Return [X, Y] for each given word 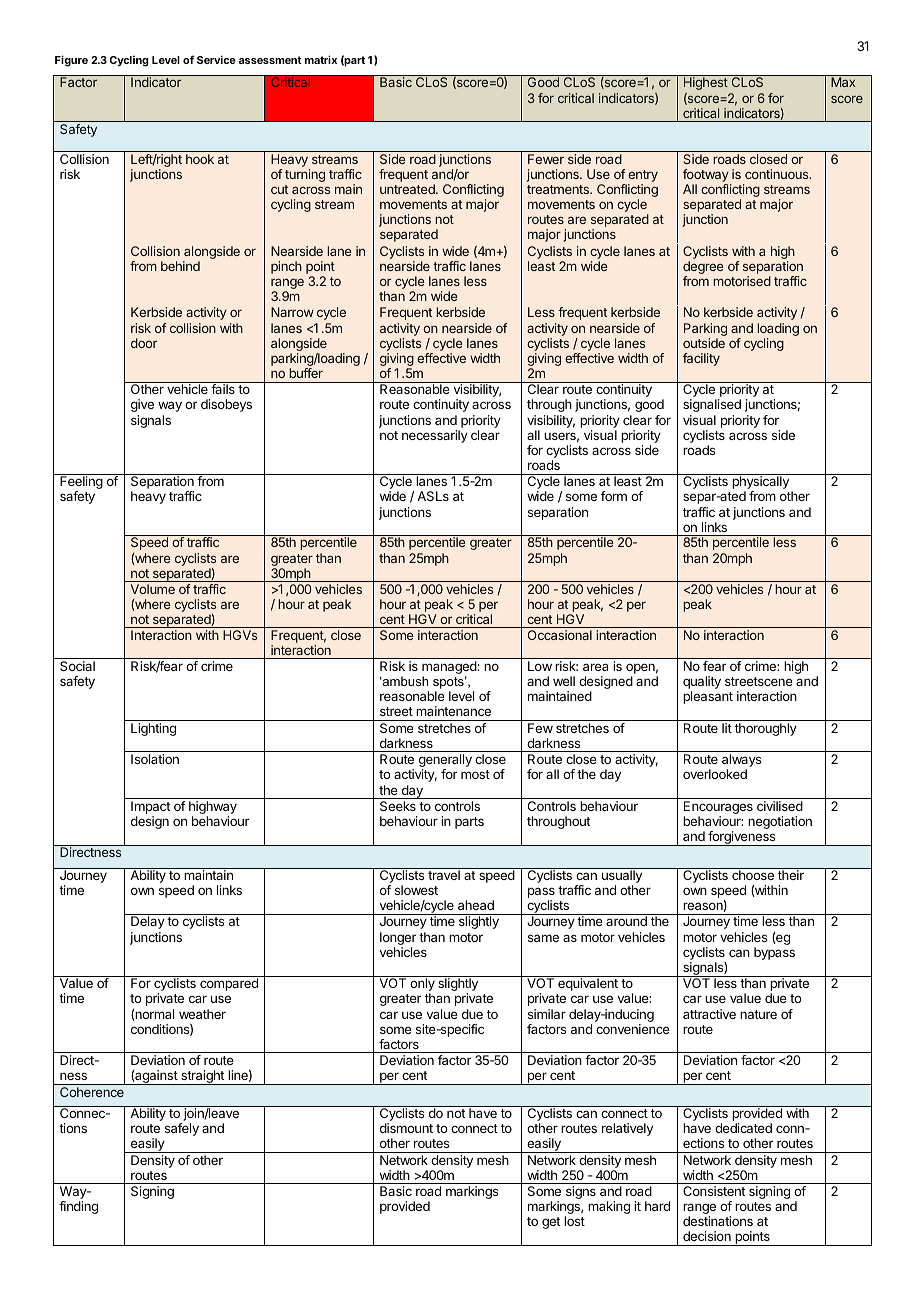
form [614, 496]
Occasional [560, 635]
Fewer [546, 159]
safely [182, 1129]
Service [216, 59]
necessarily [435, 436]
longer [398, 940]
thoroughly [766, 729]
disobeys [226, 405]
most [475, 774]
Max [843, 82]
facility [701, 359]
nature [758, 1014]
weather [202, 1014]
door [144, 343]
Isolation [155, 759]
